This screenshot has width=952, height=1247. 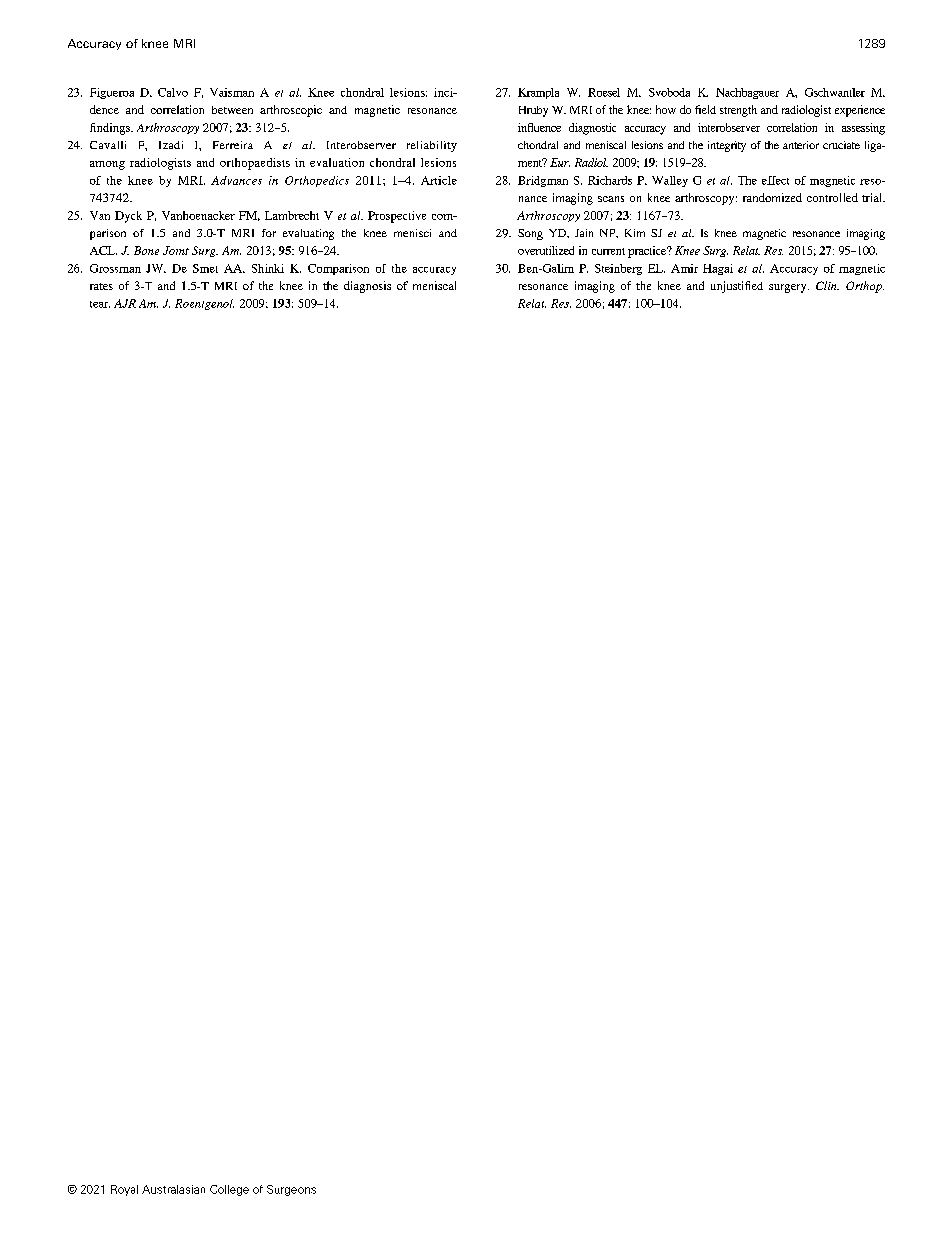 I want to click on College, so click(x=229, y=1190).
